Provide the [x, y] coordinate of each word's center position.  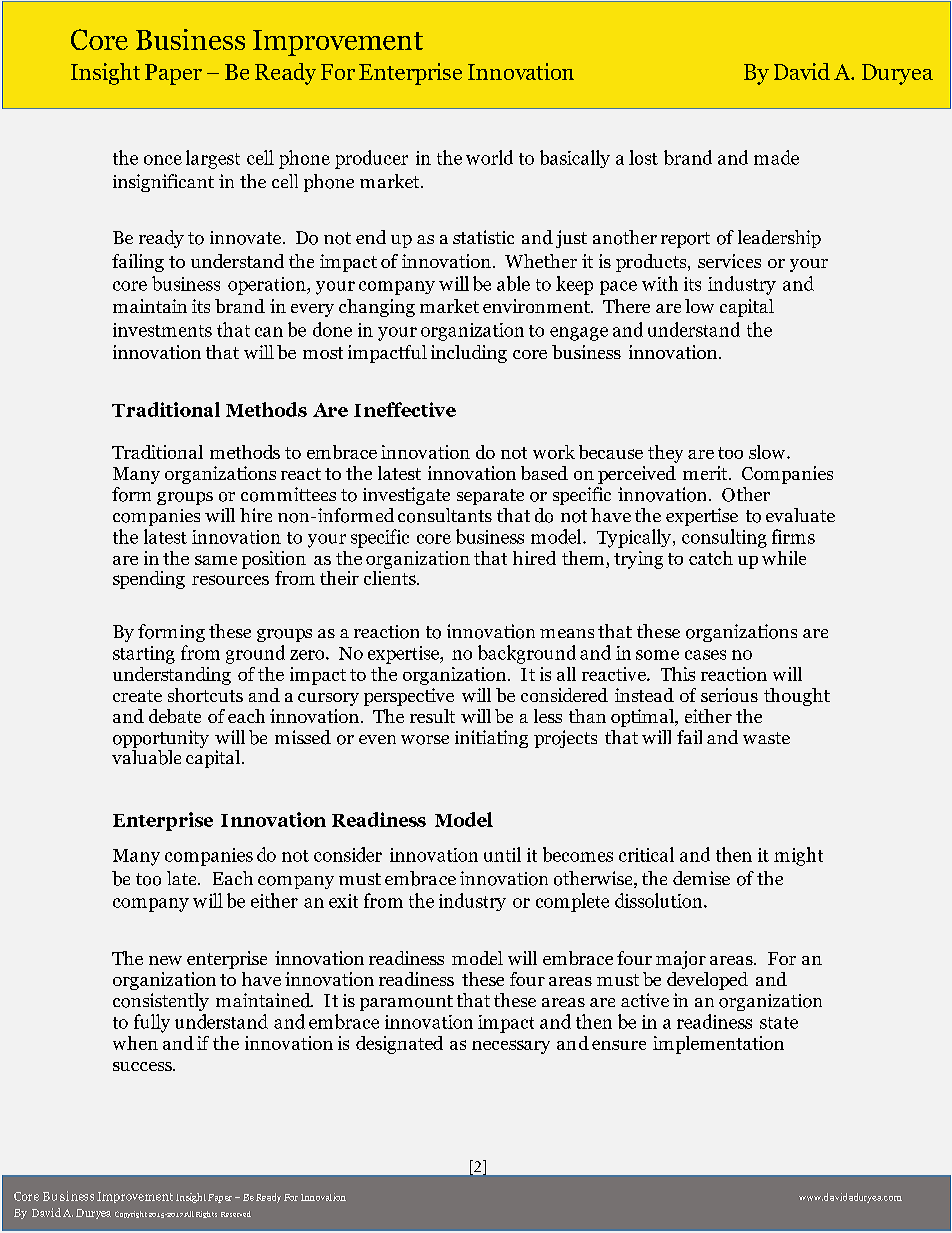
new [165, 960]
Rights [206, 1214]
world [489, 157]
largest [213, 159]
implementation [718, 1045]
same [216, 560]
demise [701, 878]
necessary [511, 1047]
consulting [724, 538]
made [776, 157]
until [502, 854]
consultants [445, 515]
